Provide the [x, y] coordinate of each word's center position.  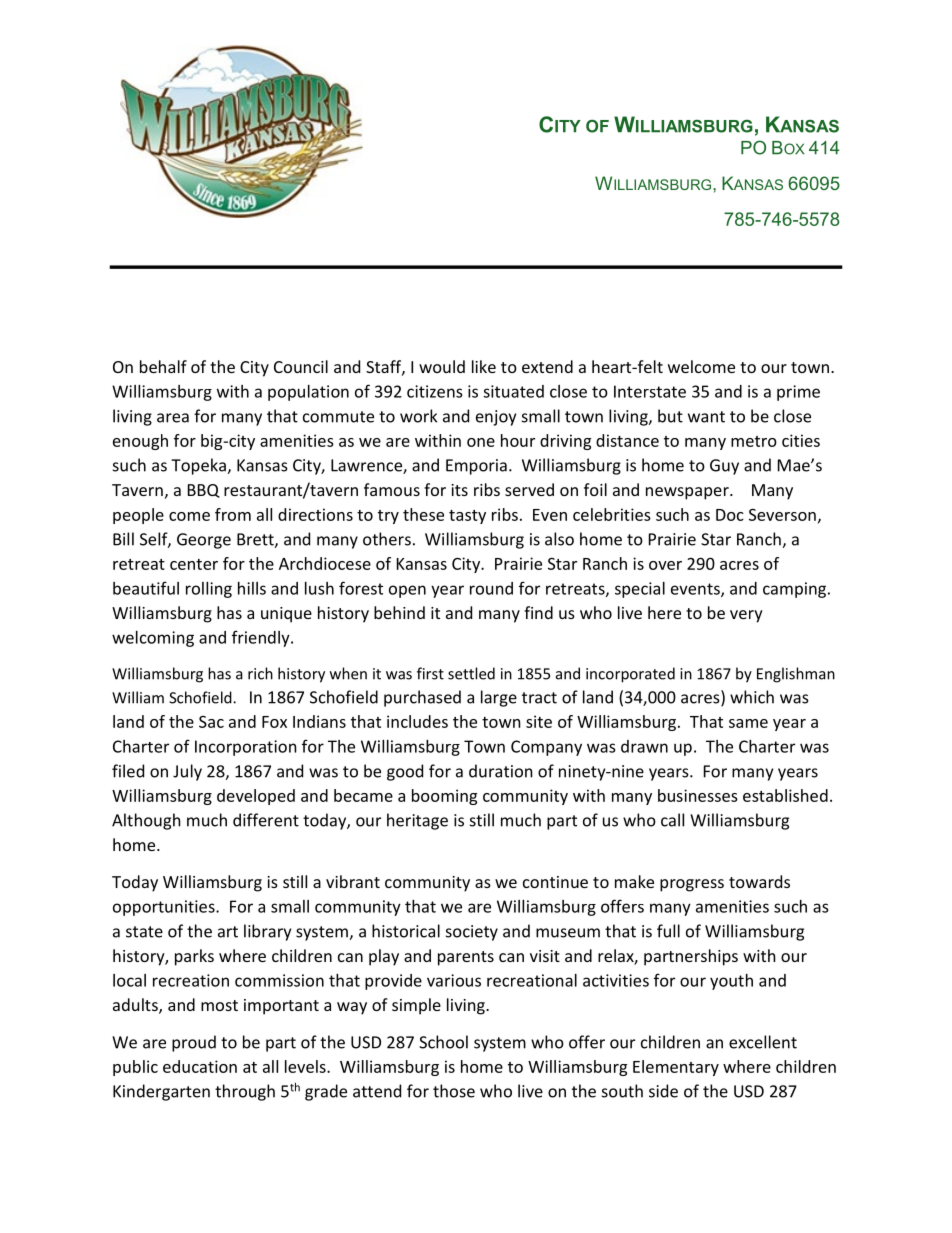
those [454, 1091]
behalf [163, 366]
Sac [211, 722]
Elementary [676, 1068]
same [748, 723]
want [706, 417]
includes [417, 721]
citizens [435, 391]
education [200, 1066]
